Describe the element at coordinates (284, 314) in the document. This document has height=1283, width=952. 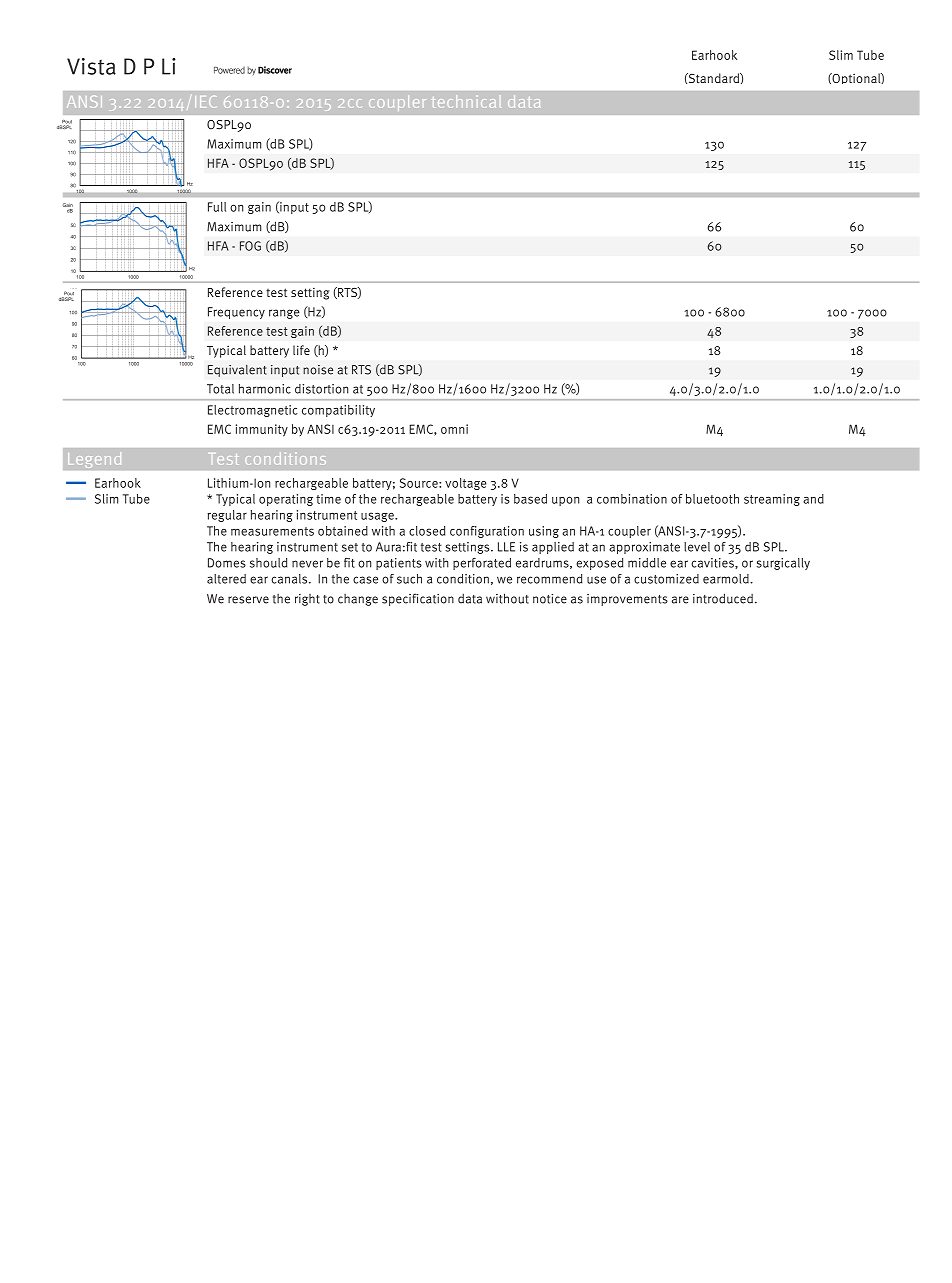
I see `range` at that location.
